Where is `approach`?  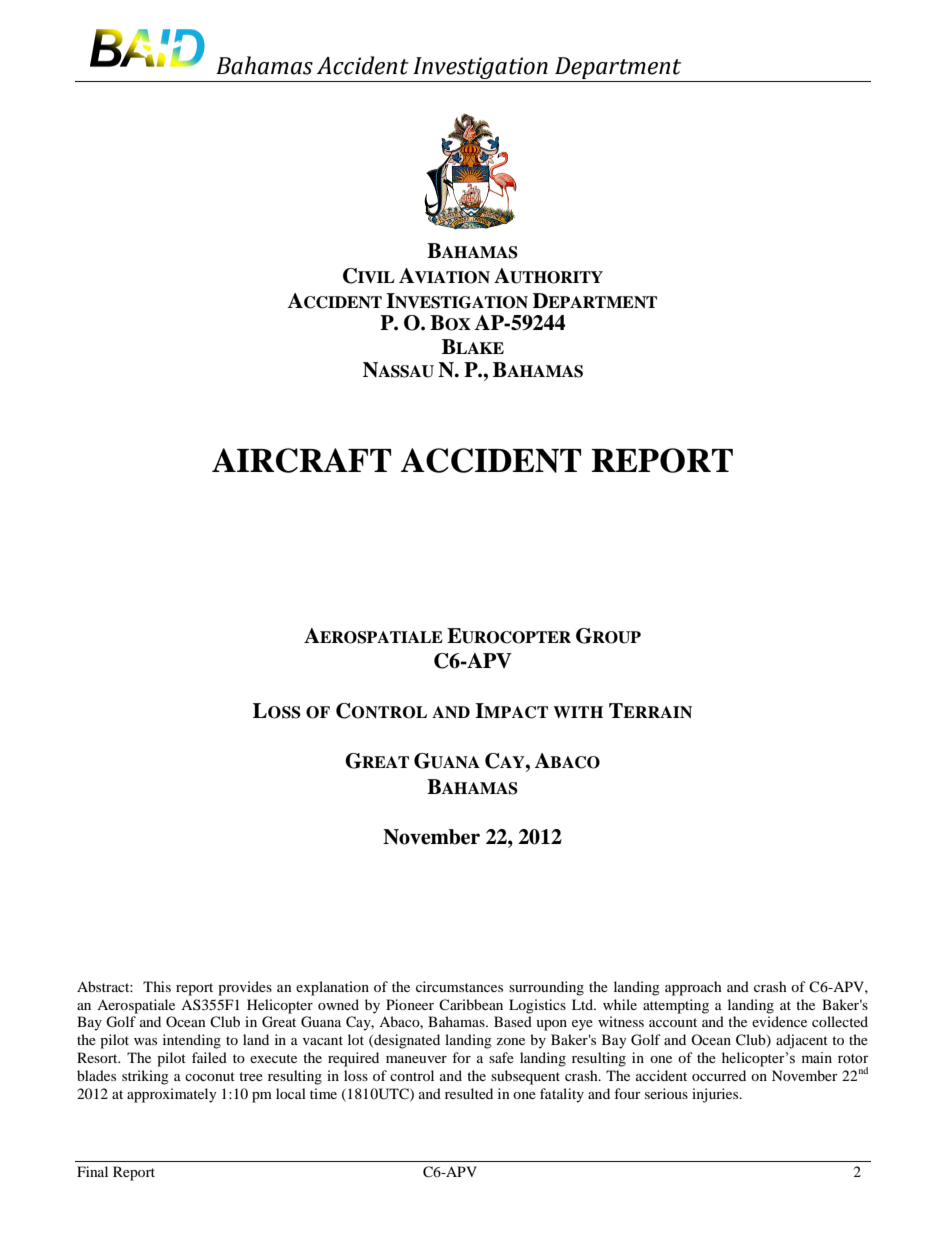 approach is located at coordinates (693, 988).
